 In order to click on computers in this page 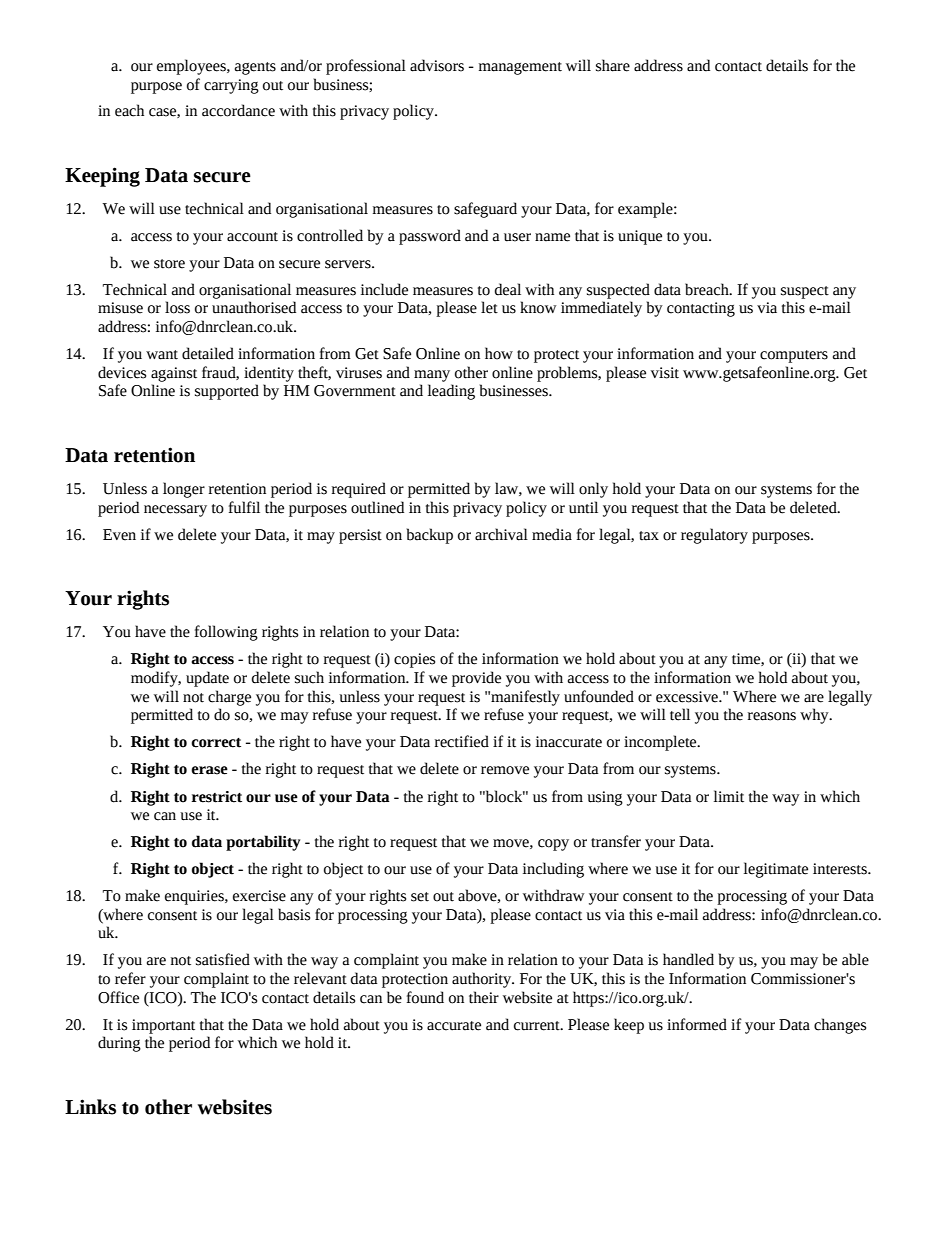, I will do `click(794, 356)`.
